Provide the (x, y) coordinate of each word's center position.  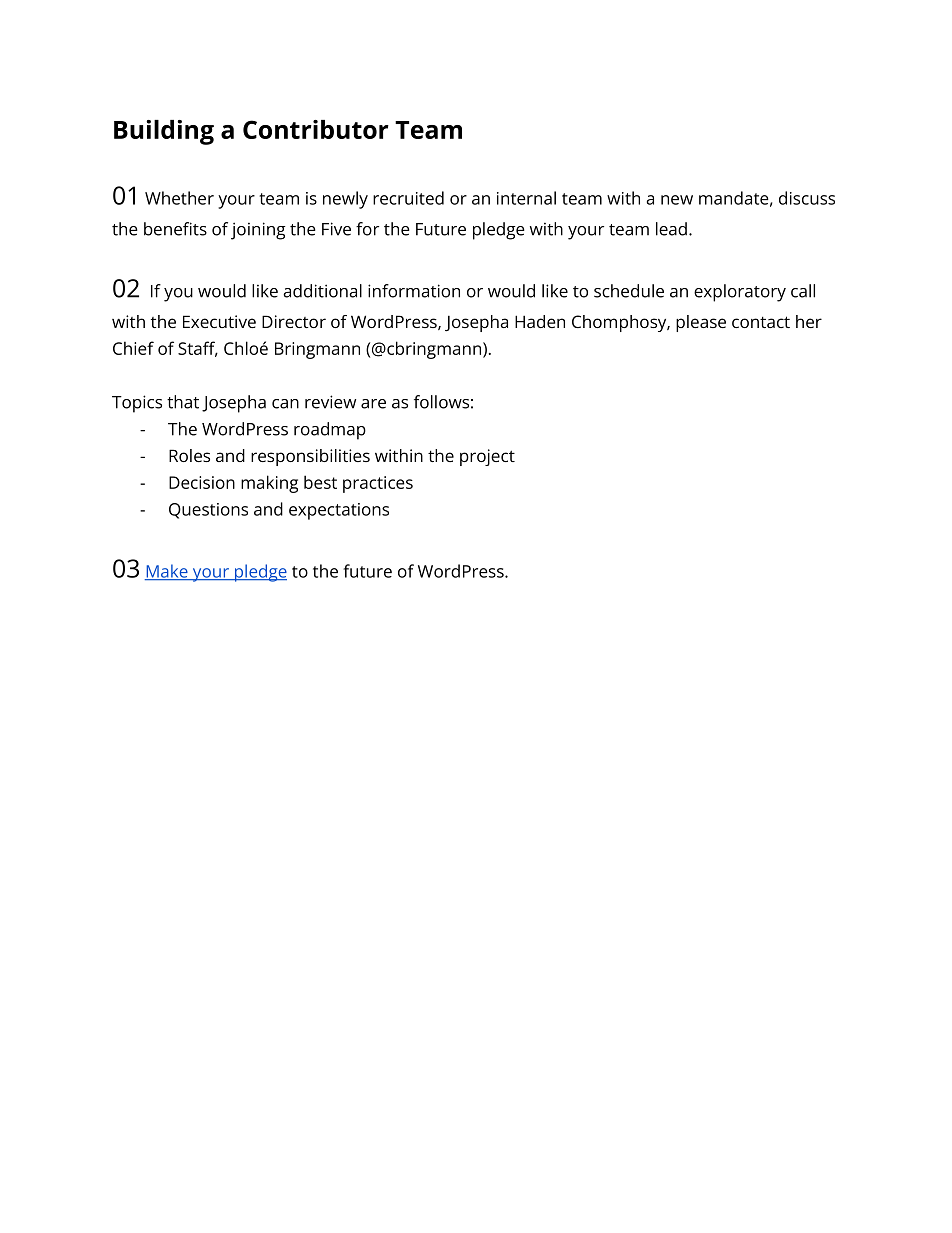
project (487, 457)
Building (164, 132)
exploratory (740, 293)
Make (167, 572)
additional (322, 291)
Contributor (316, 129)
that (183, 402)
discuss (807, 198)
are (373, 404)
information (414, 291)
